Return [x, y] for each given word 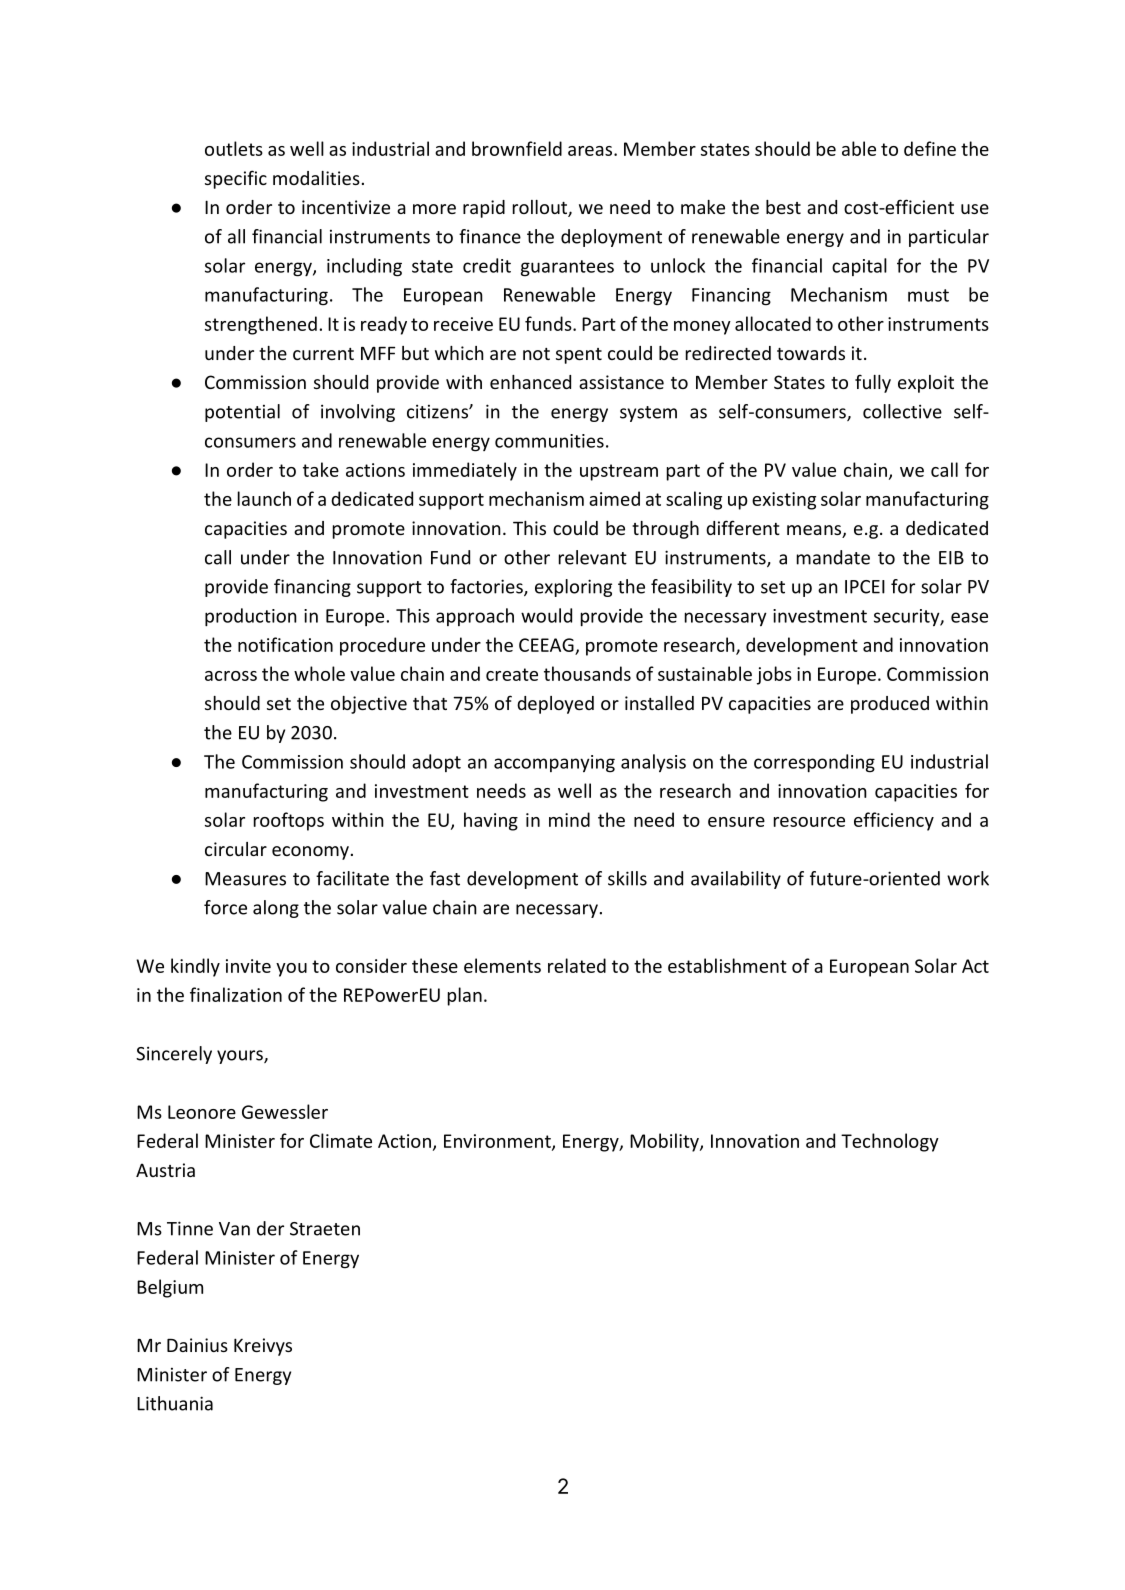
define [930, 148]
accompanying [554, 764]
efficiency [894, 821]
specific [236, 179]
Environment [498, 1142]
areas [590, 151]
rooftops [289, 821]
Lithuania [175, 1403]
